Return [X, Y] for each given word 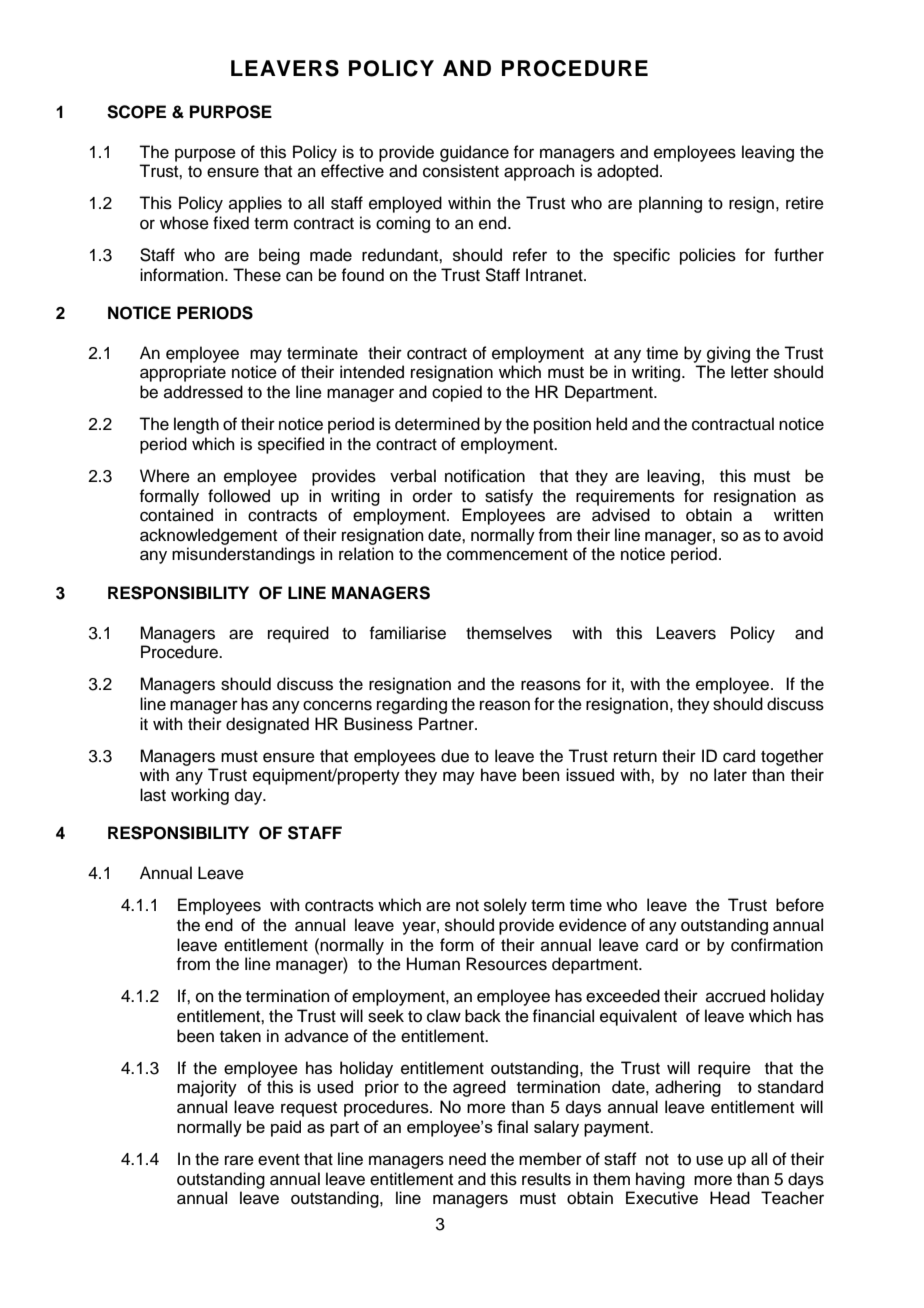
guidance [474, 153]
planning [670, 204]
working [200, 796]
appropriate [183, 373]
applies [255, 204]
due [455, 756]
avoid [803, 535]
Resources [506, 964]
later [730, 775]
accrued [735, 996]
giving [728, 354]
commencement [507, 555]
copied [457, 393]
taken [240, 1036]
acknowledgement [208, 536]
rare [239, 1160]
